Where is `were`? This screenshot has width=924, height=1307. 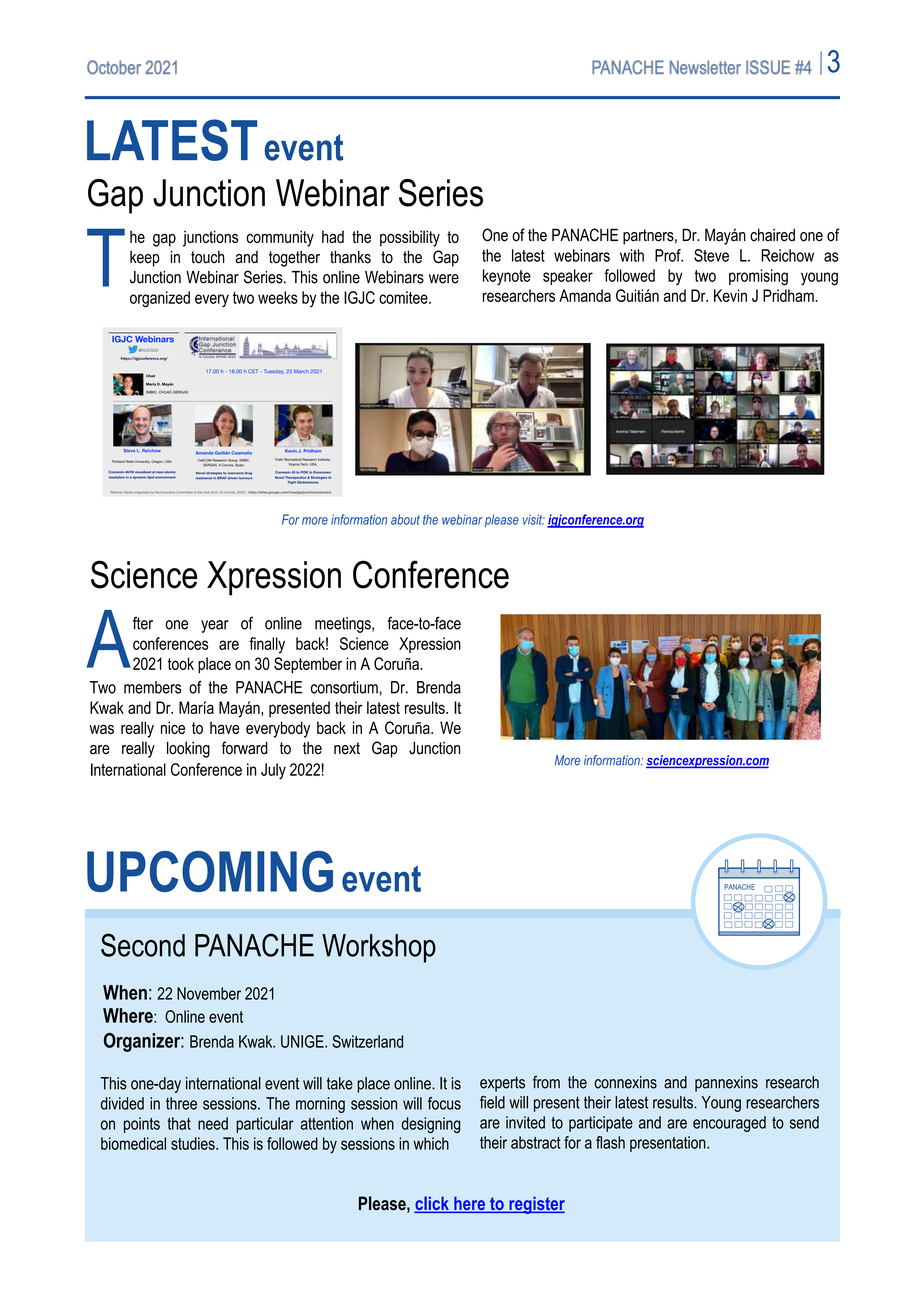 were is located at coordinates (444, 279).
